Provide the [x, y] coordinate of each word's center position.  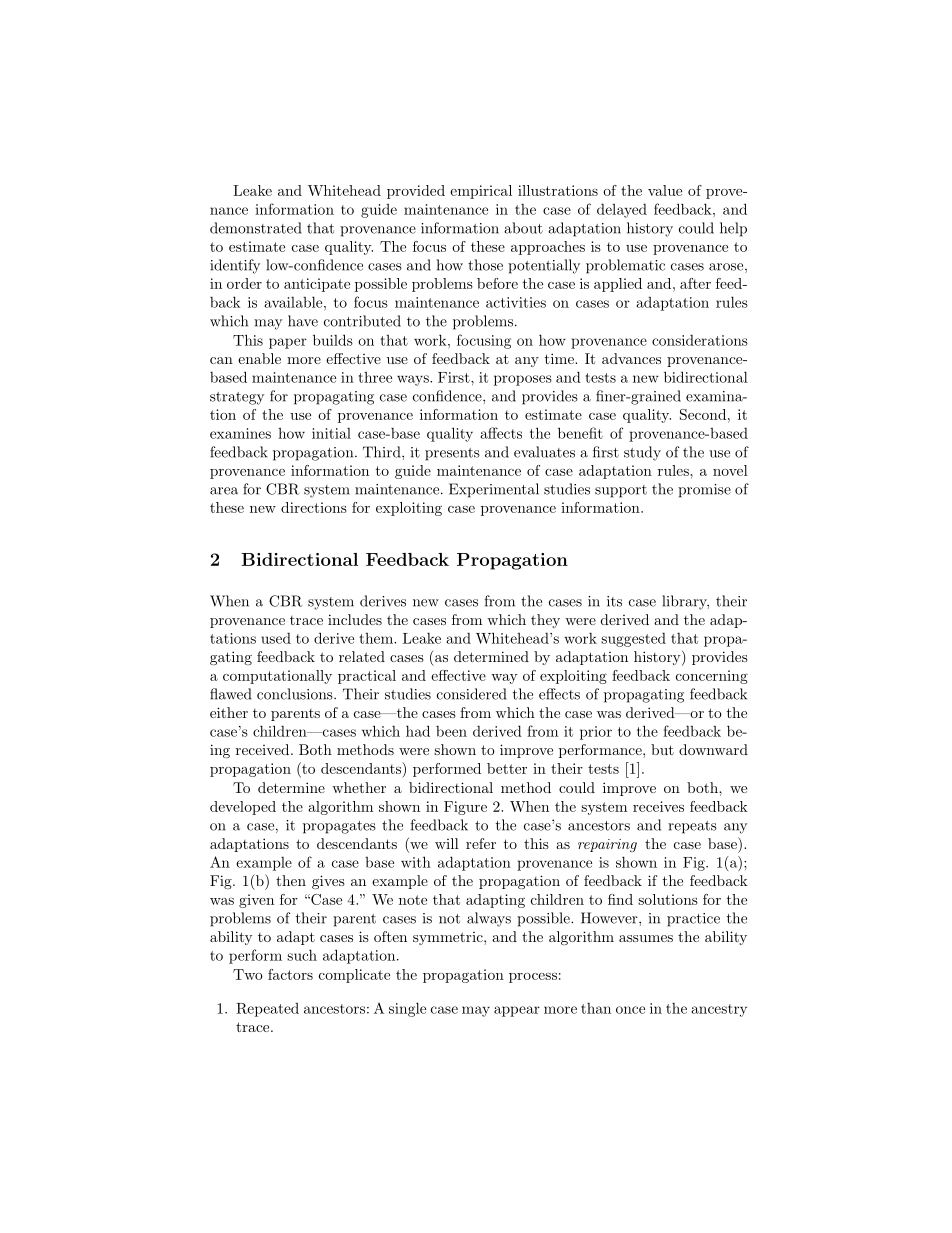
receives [658, 806]
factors [290, 974]
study [642, 453]
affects [501, 433]
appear [517, 1011]
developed [243, 808]
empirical [481, 192]
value [665, 190]
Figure [465, 808]
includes [355, 619]
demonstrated [255, 228]
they [545, 621]
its [614, 601]
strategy [237, 398]
